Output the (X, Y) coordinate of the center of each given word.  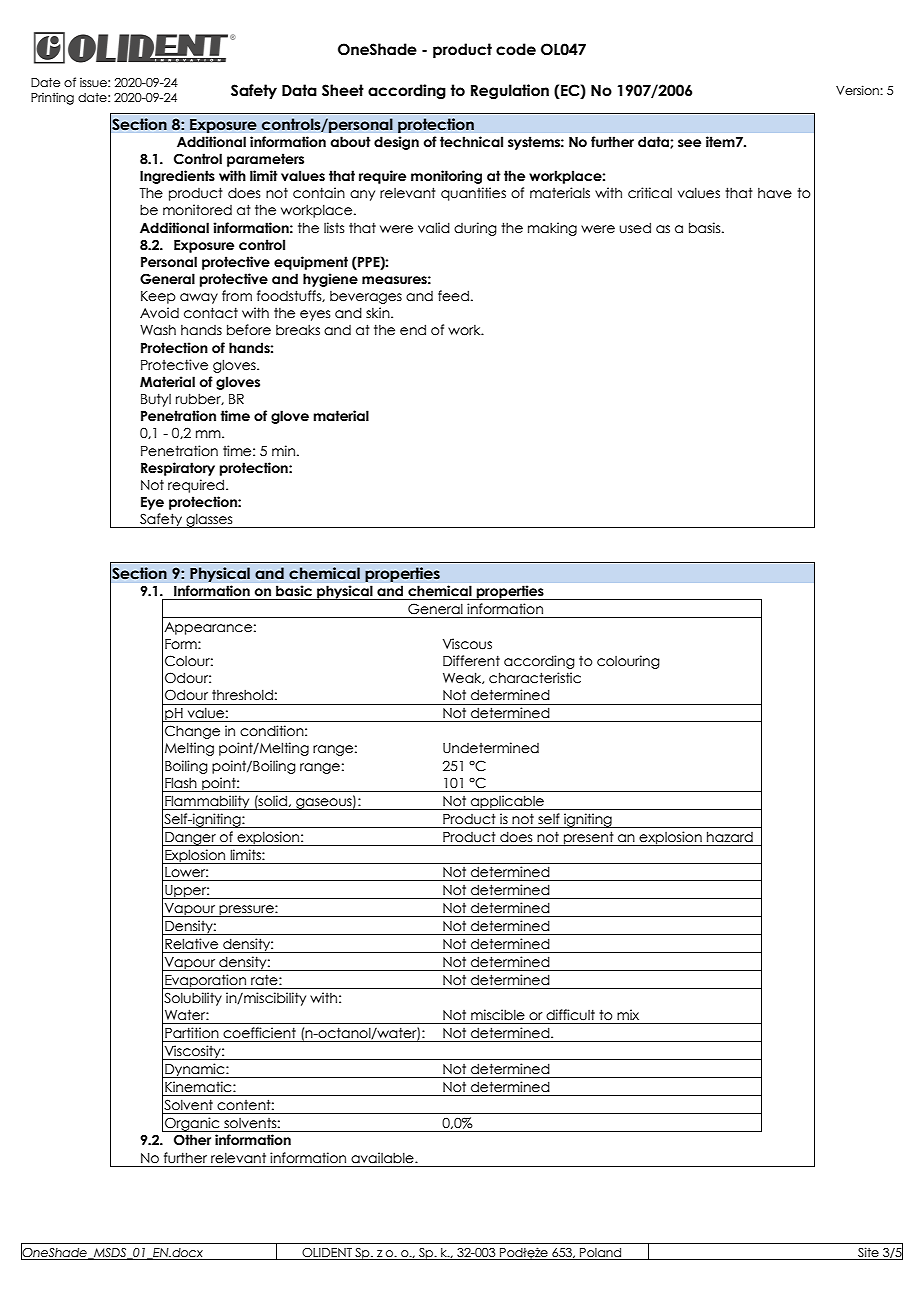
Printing (52, 98)
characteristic (535, 678)
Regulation (510, 91)
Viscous (467, 644)
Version (858, 90)
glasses (209, 520)
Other (192, 1140)
